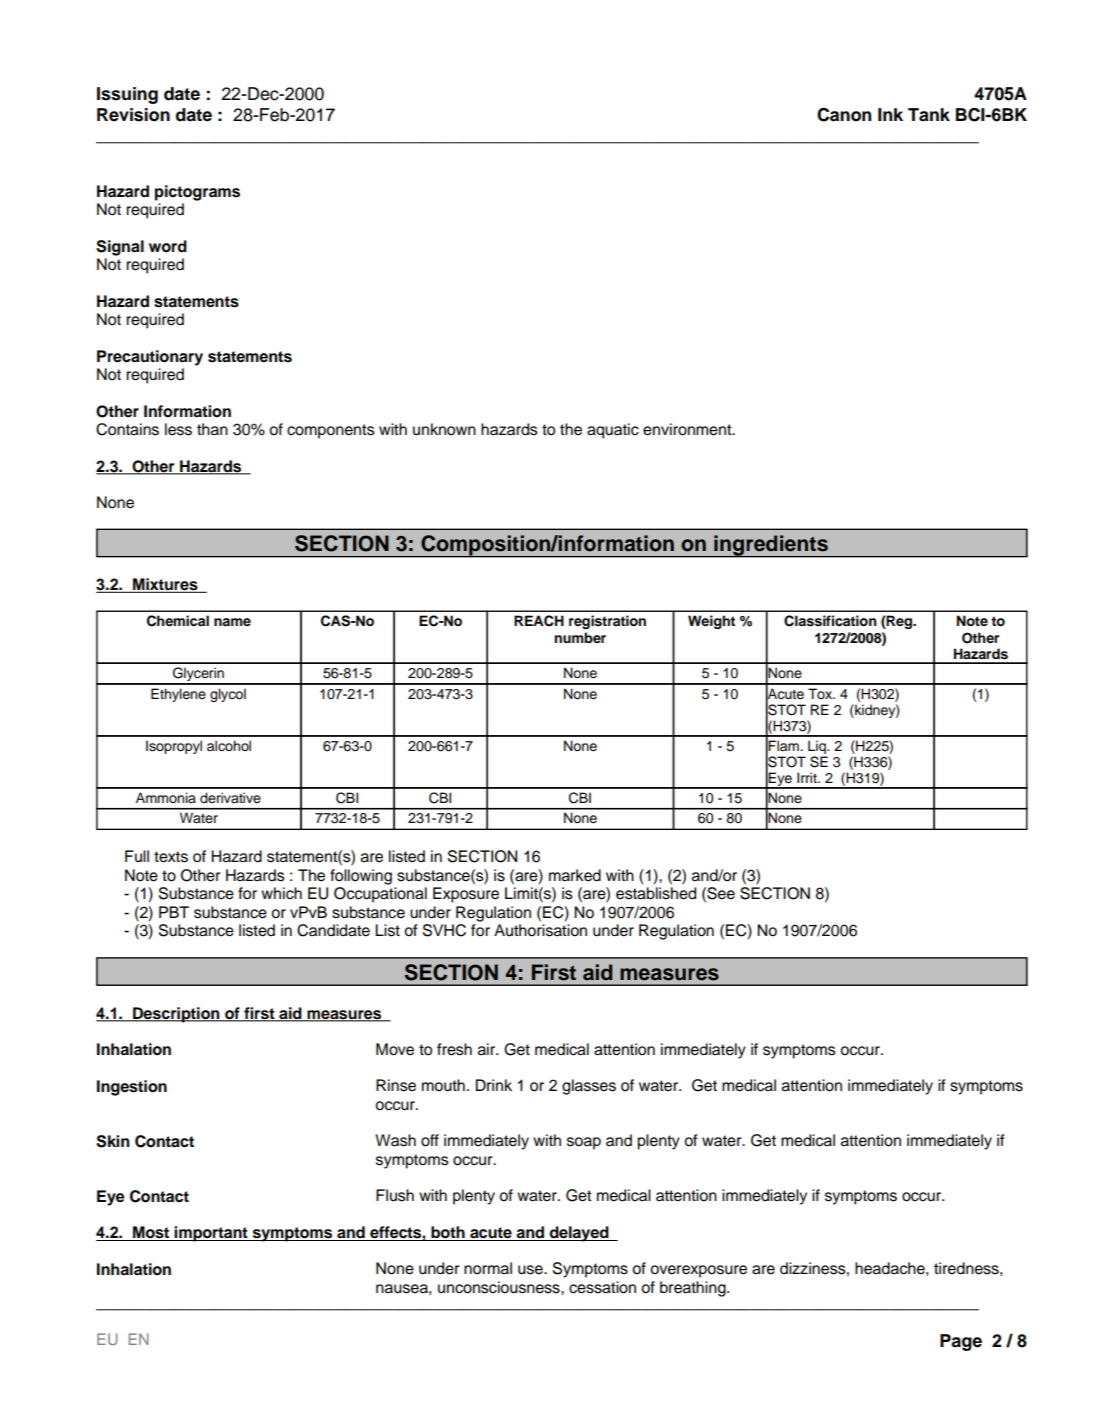  I want to click on Tank, so click(929, 115).
